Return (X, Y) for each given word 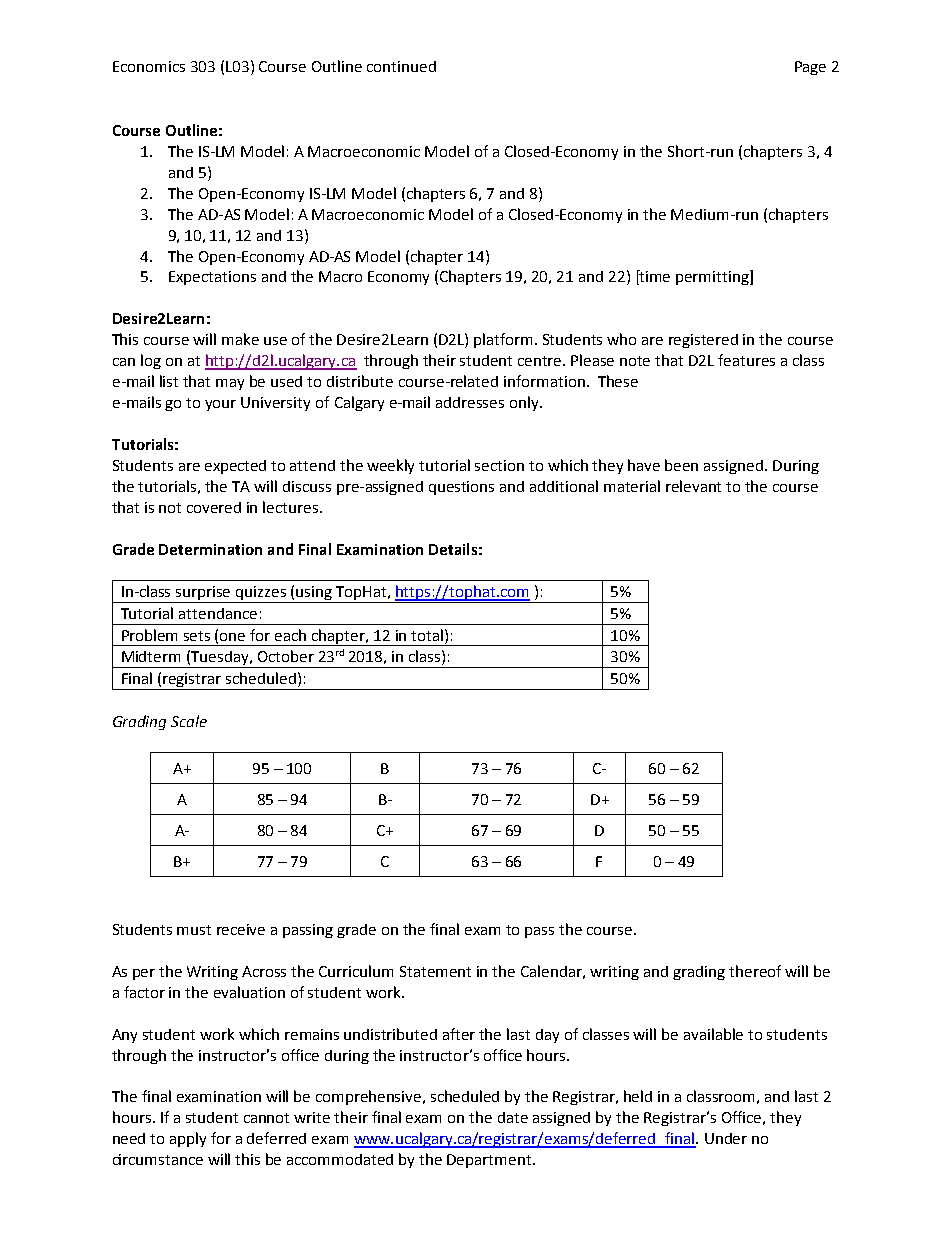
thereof (755, 971)
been (681, 465)
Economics (149, 66)
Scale (189, 721)
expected (235, 467)
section (499, 465)
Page (810, 68)
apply (188, 1139)
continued (401, 66)
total (427, 635)
